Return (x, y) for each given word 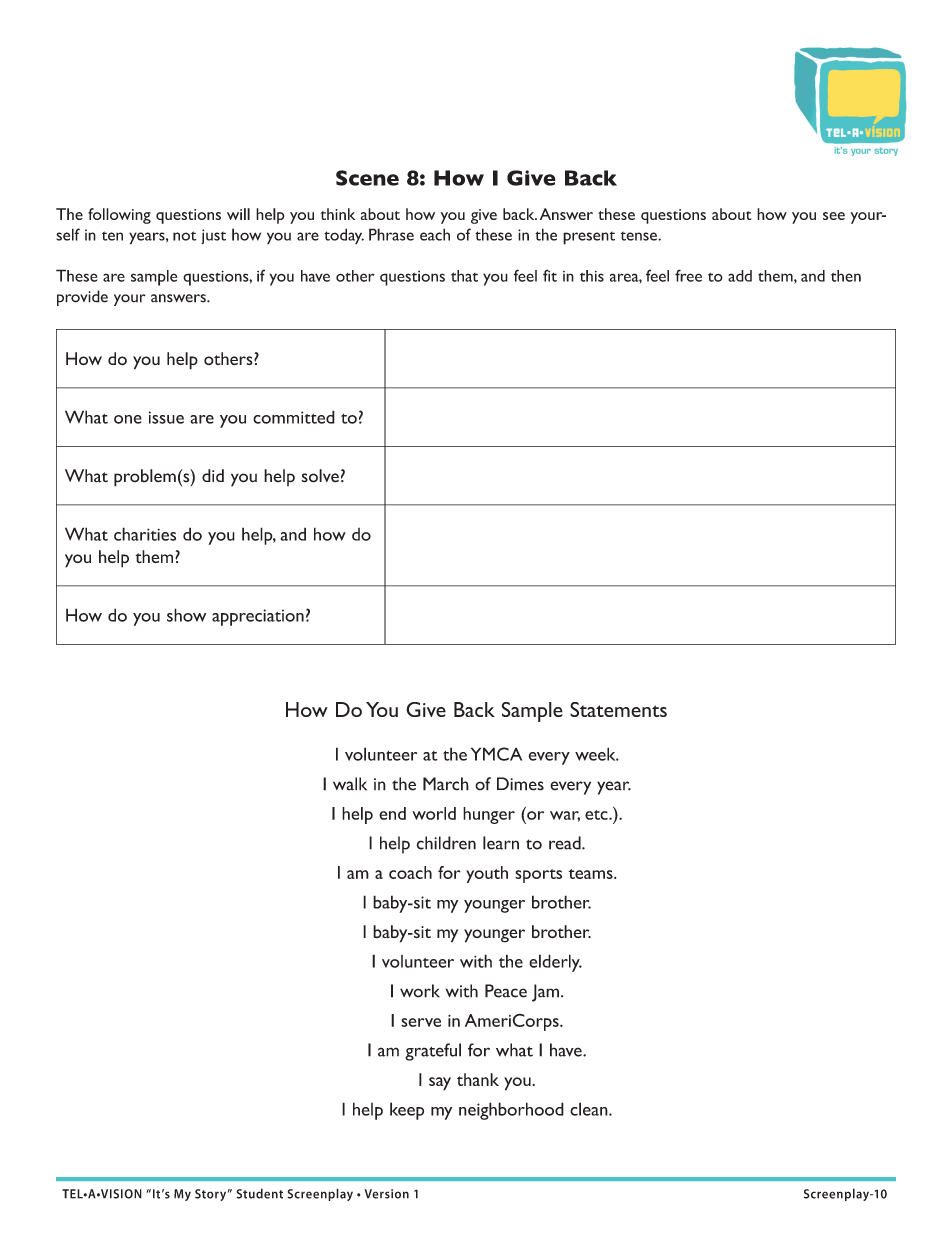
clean (590, 1109)
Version (386, 1194)
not (185, 236)
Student (259, 1193)
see (834, 216)
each (435, 234)
